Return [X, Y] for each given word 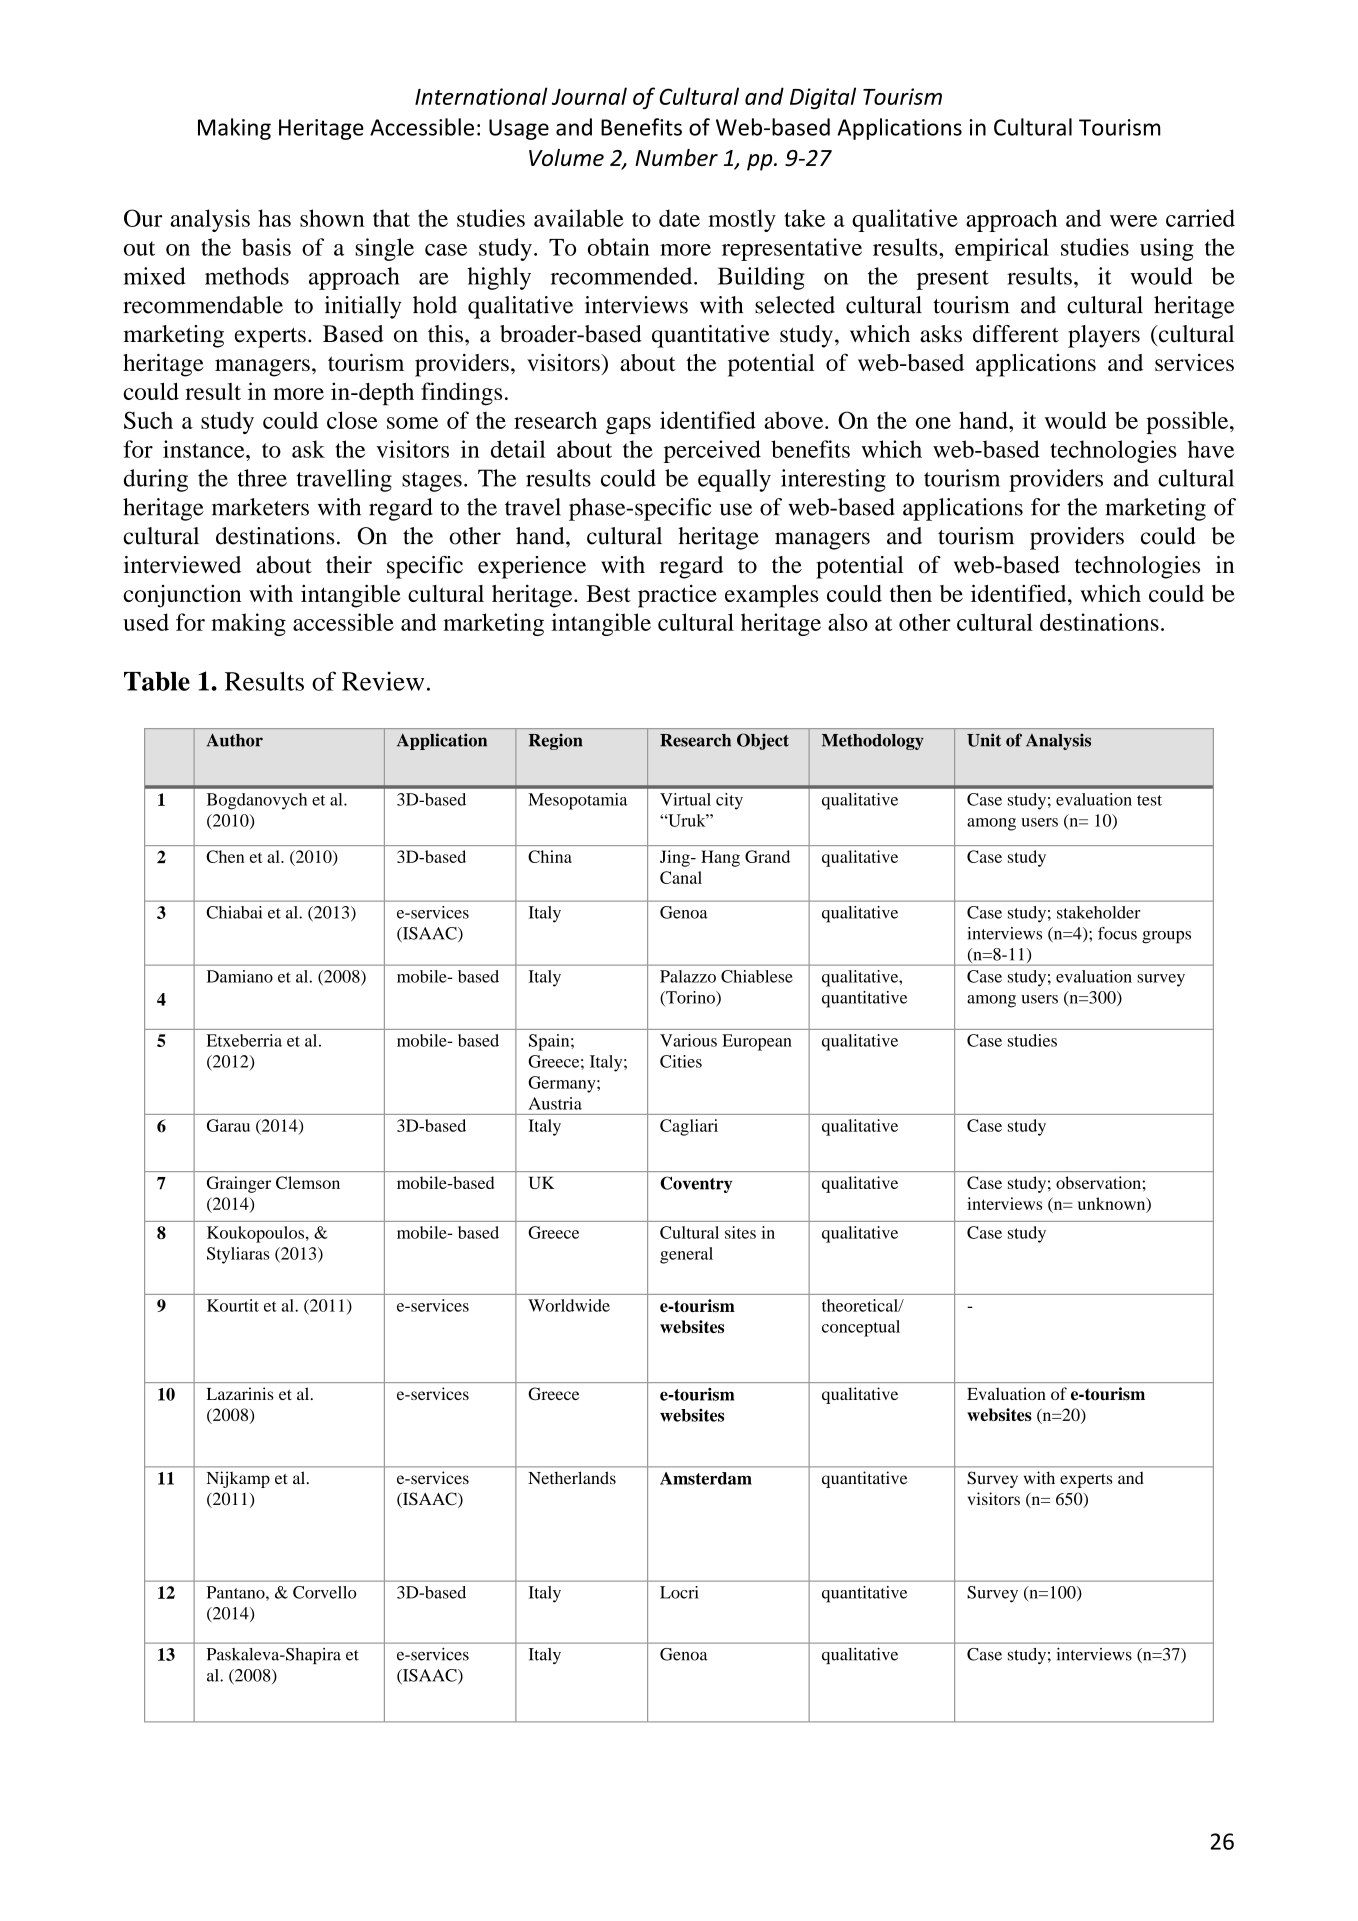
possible [1188, 422]
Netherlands [572, 1477]
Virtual [685, 799]
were [1133, 221]
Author [234, 740]
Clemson [308, 1182]
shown [332, 218]
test [1149, 800]
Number [676, 157]
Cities [681, 1061]
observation [1098, 1182]
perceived [712, 451]
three [262, 478]
